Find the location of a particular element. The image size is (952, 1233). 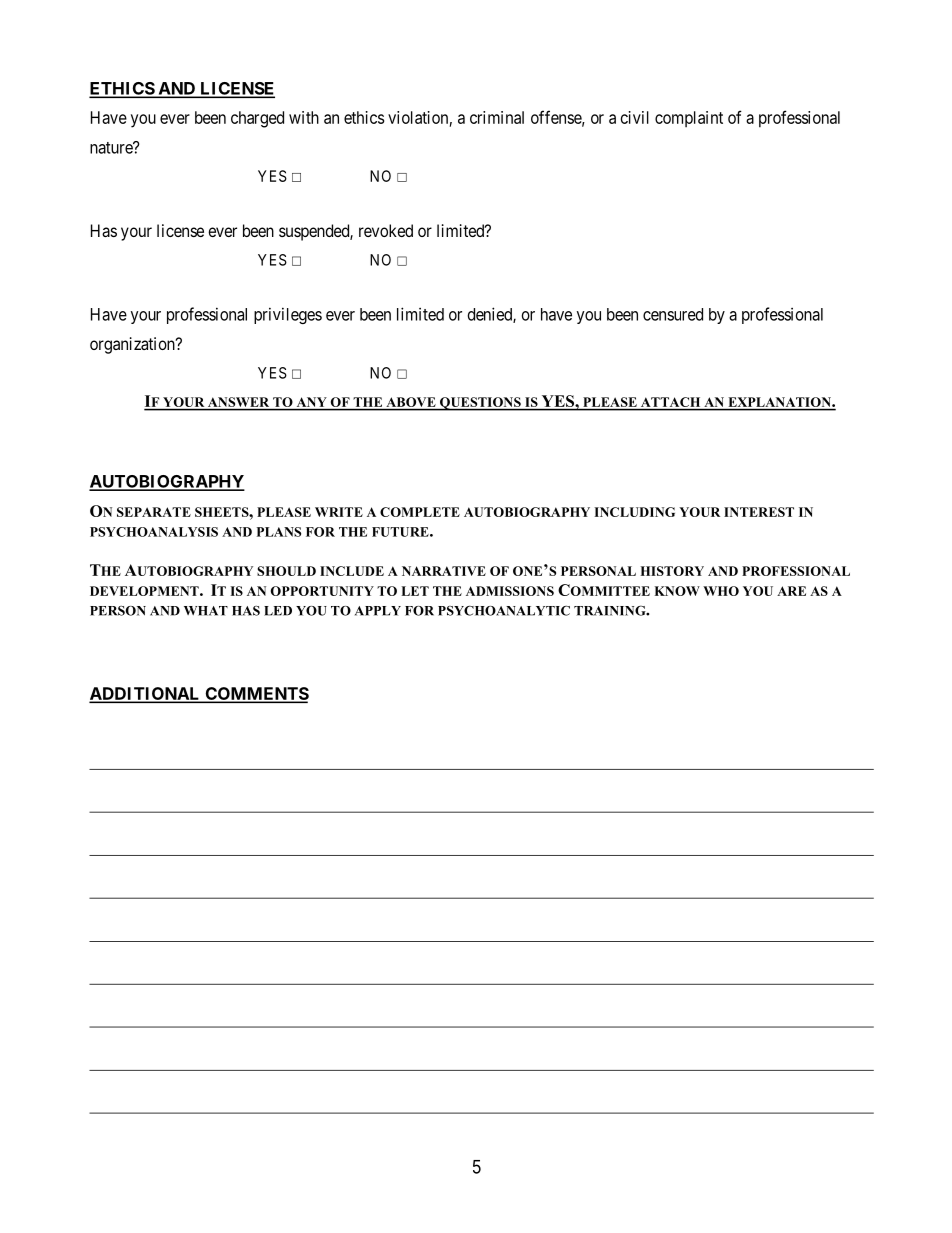

ABOVE is located at coordinates (411, 403).
